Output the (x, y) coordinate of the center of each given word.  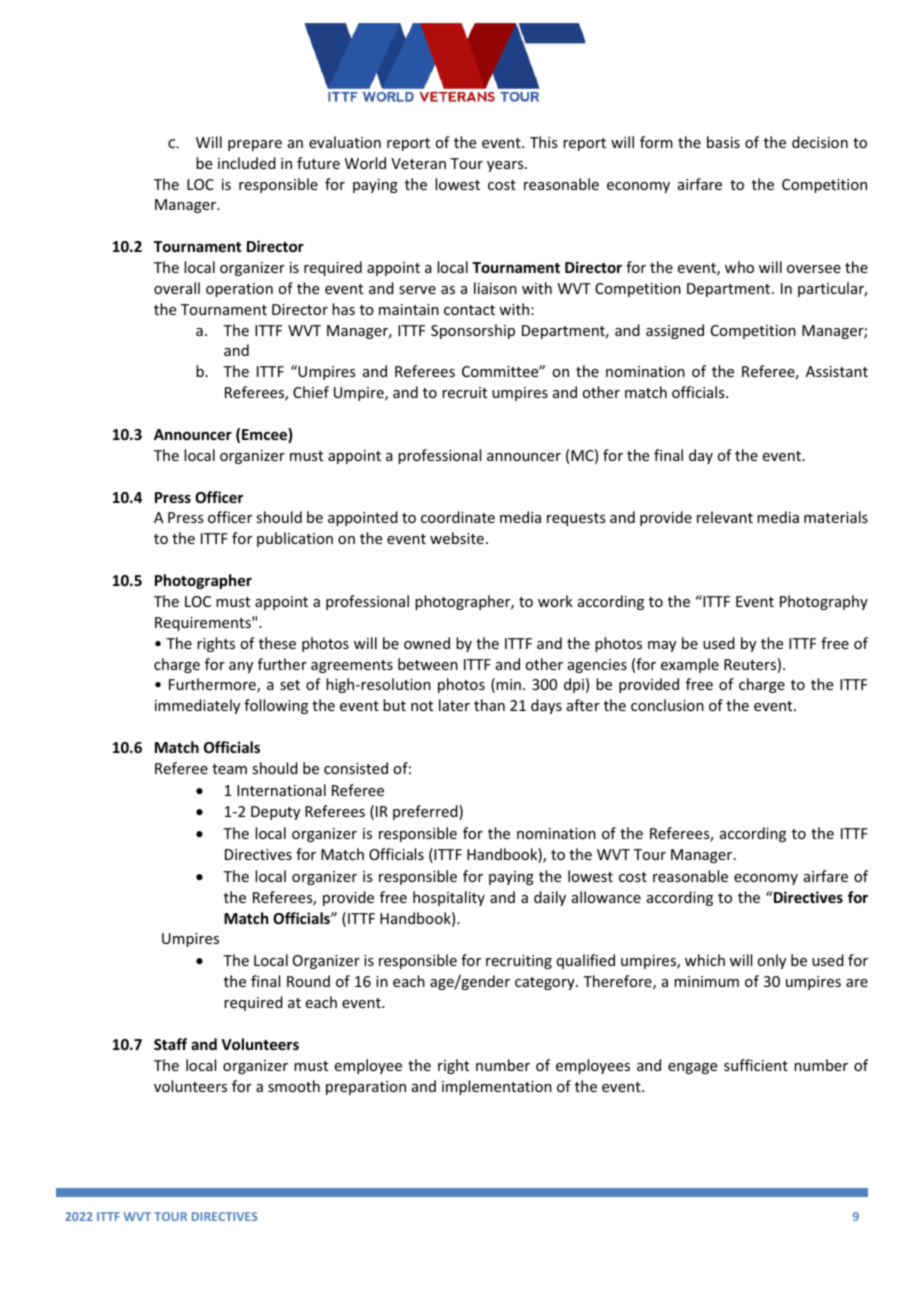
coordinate (458, 517)
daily (550, 898)
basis (723, 142)
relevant (725, 517)
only (771, 961)
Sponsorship (473, 331)
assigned (675, 331)
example (690, 665)
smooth (294, 1086)
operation (239, 290)
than (489, 705)
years (506, 166)
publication (295, 539)
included (247, 163)
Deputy (275, 813)
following (276, 706)
